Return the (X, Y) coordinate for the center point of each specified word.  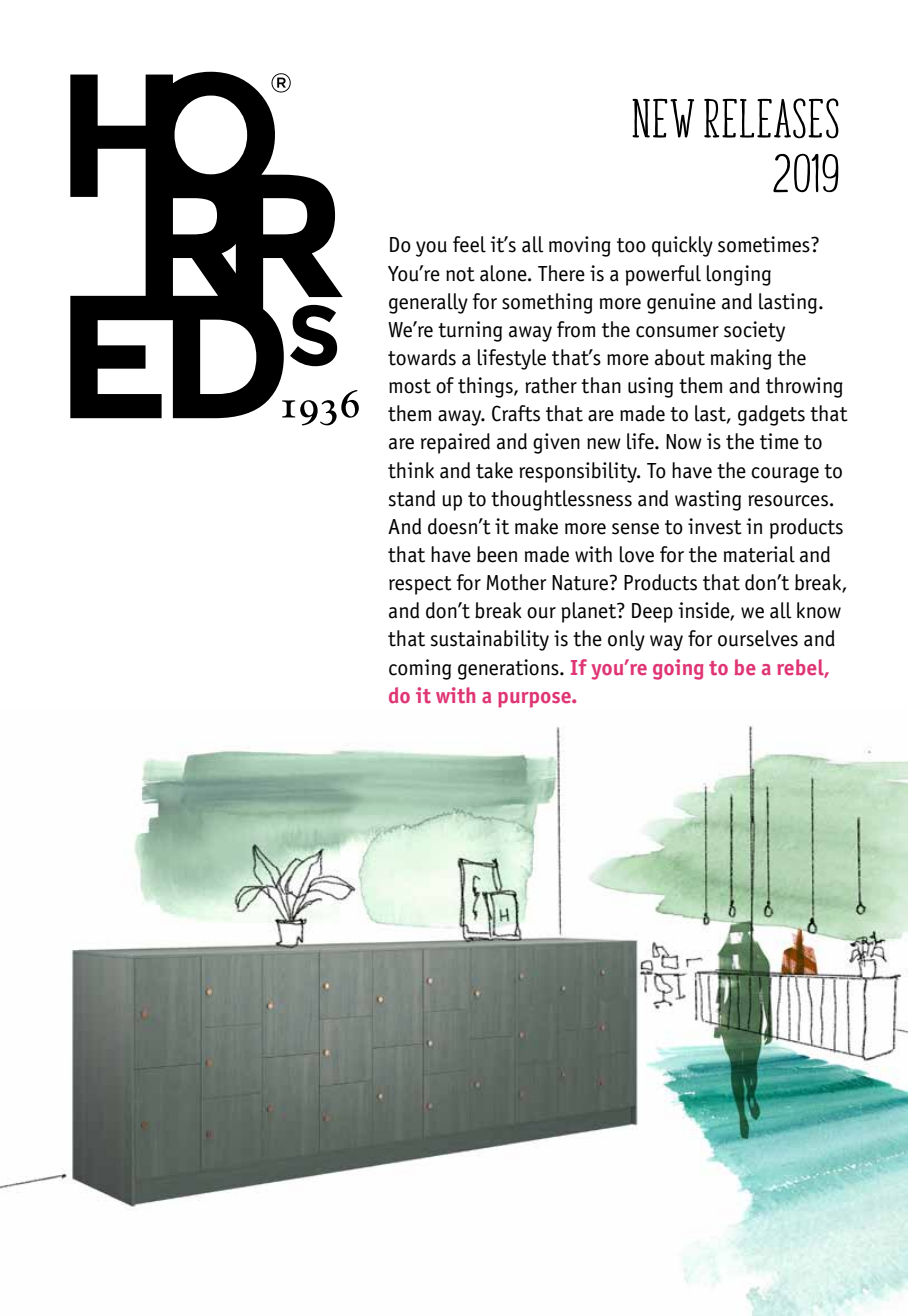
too (631, 245)
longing (739, 275)
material (759, 554)
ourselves (758, 638)
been (497, 554)
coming (420, 669)
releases (771, 118)
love (637, 554)
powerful (663, 275)
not (460, 274)
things (486, 387)
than (601, 385)
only (626, 640)
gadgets (771, 415)
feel (469, 244)
